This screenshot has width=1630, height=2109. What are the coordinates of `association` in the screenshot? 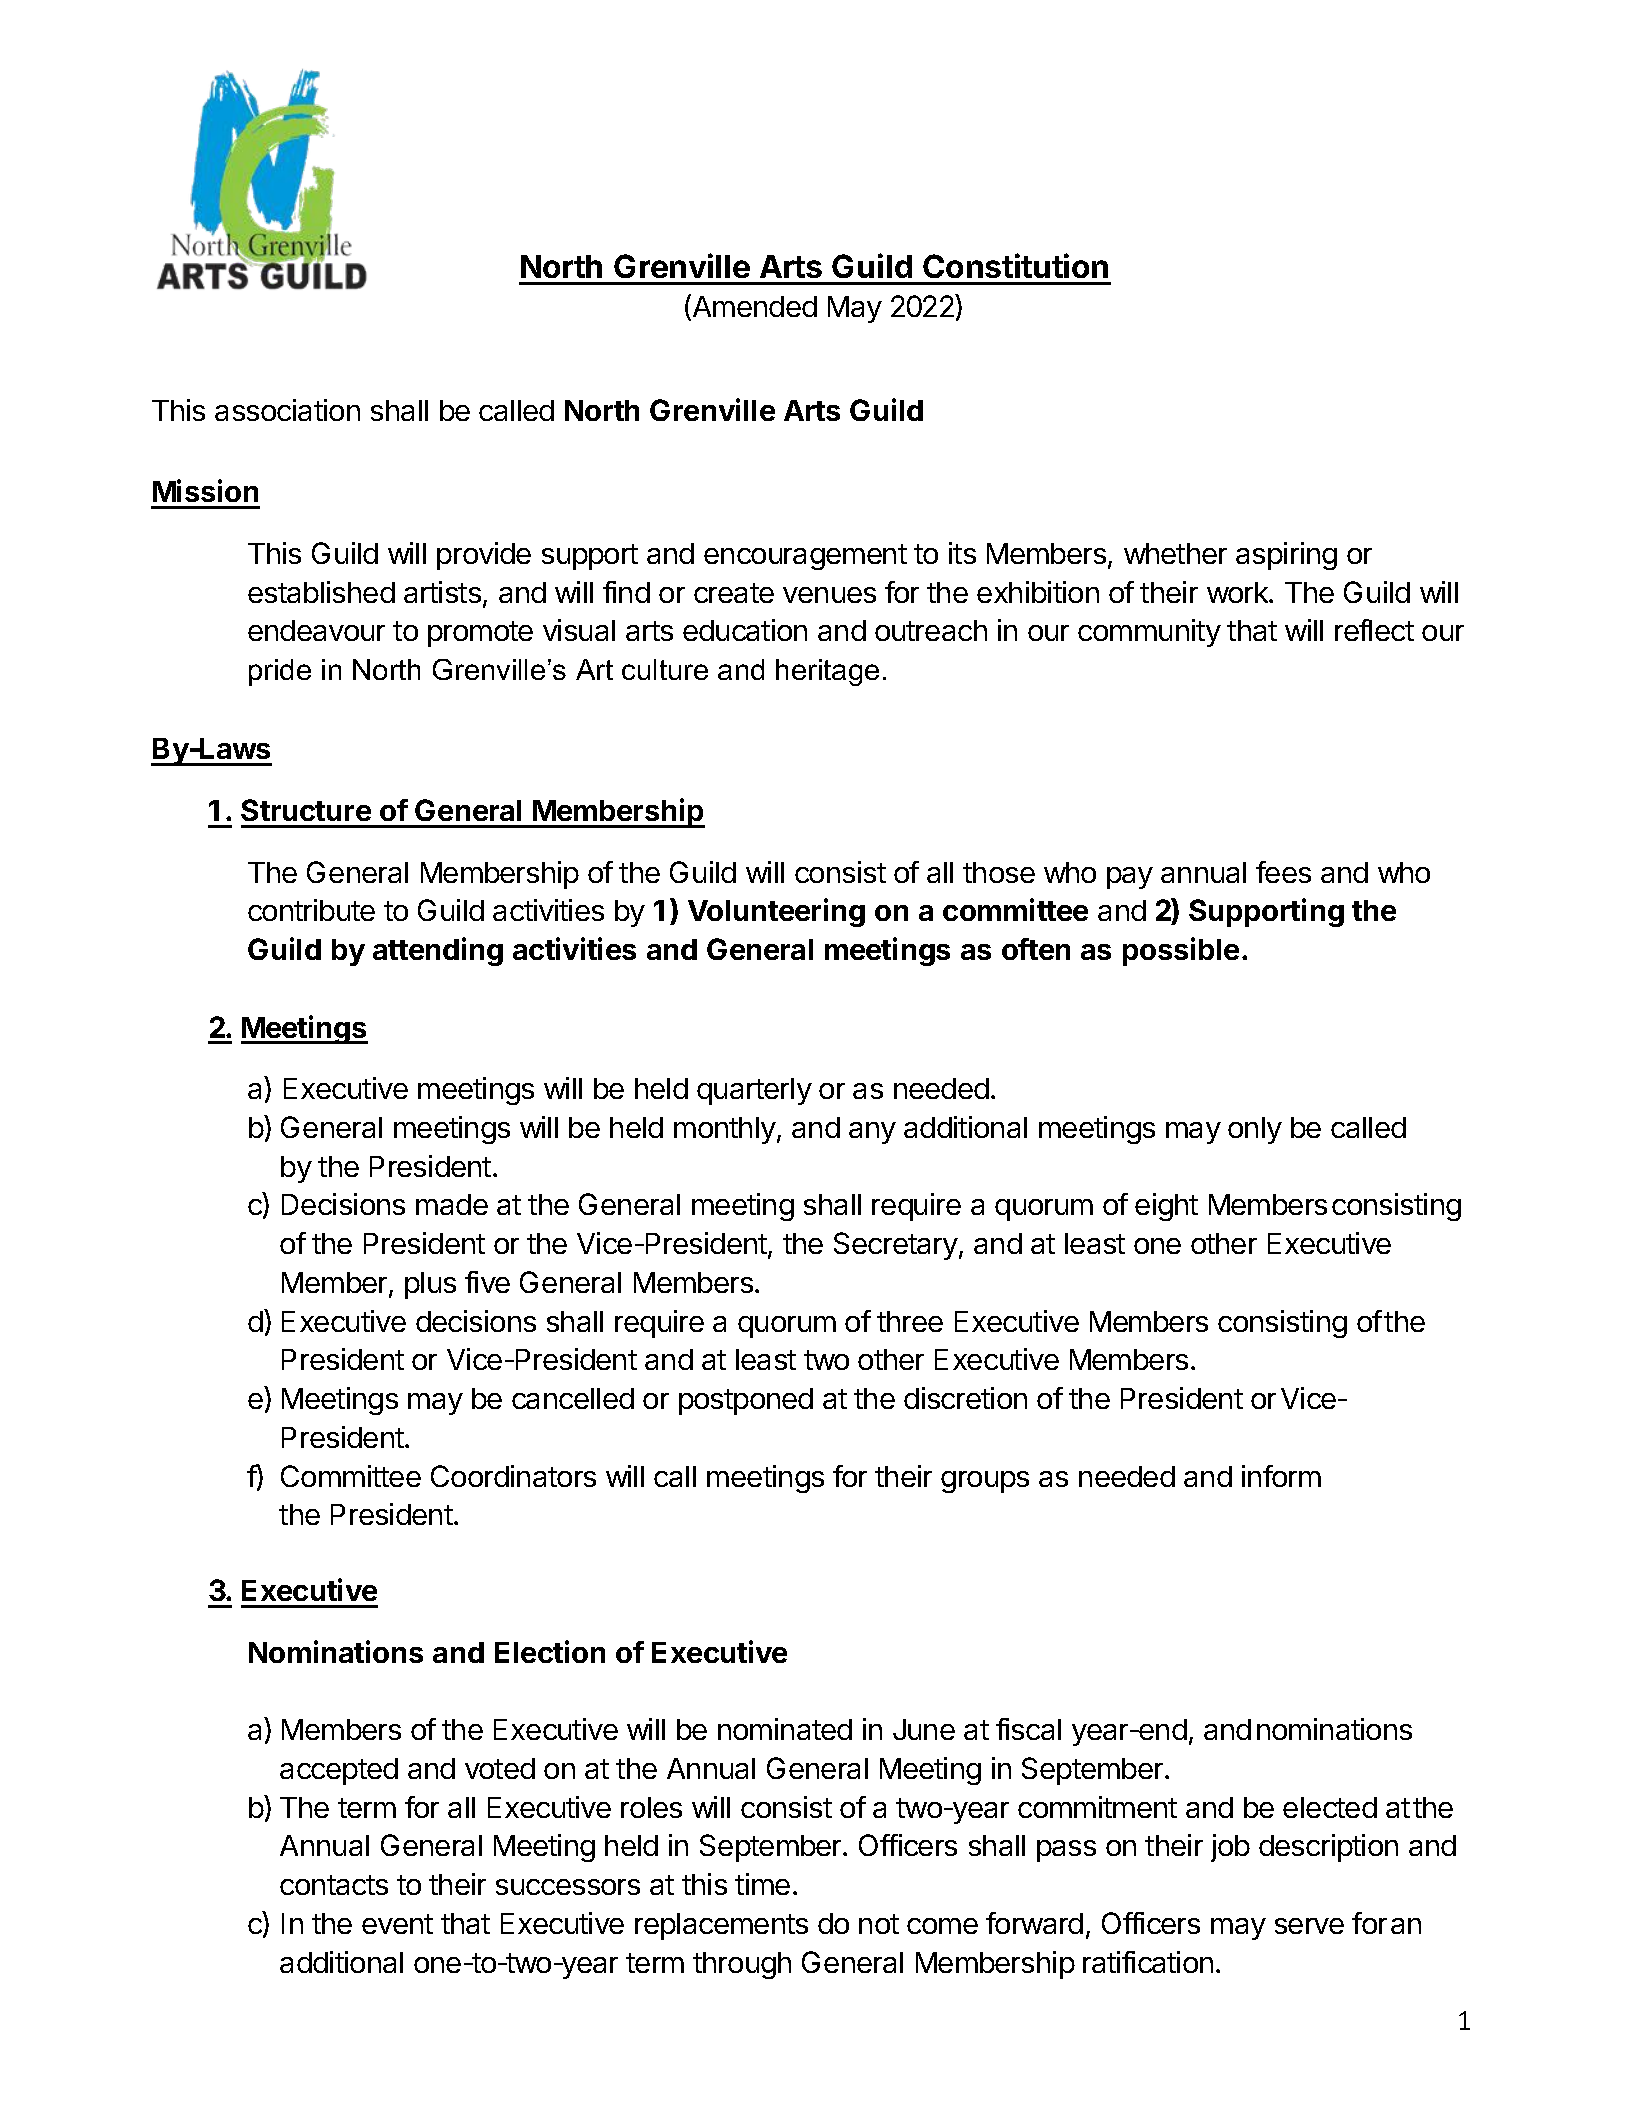 It's located at (287, 410).
